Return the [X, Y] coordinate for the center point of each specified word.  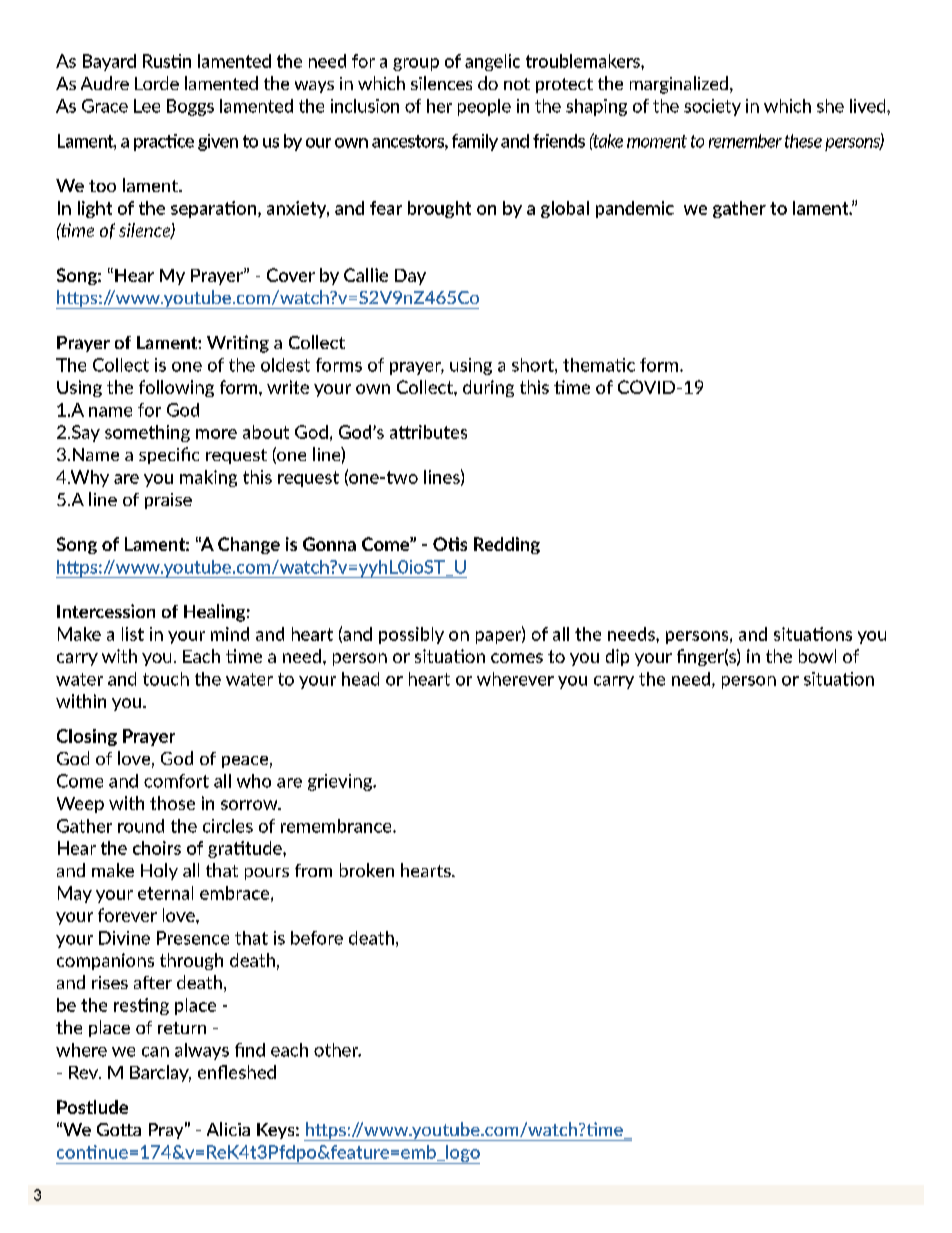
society [712, 107]
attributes [428, 432]
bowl [817, 656]
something [147, 433]
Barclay [160, 1073]
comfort [176, 781]
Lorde [157, 83]
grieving [341, 782]
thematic [599, 365]
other [337, 1050]
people [484, 107]
